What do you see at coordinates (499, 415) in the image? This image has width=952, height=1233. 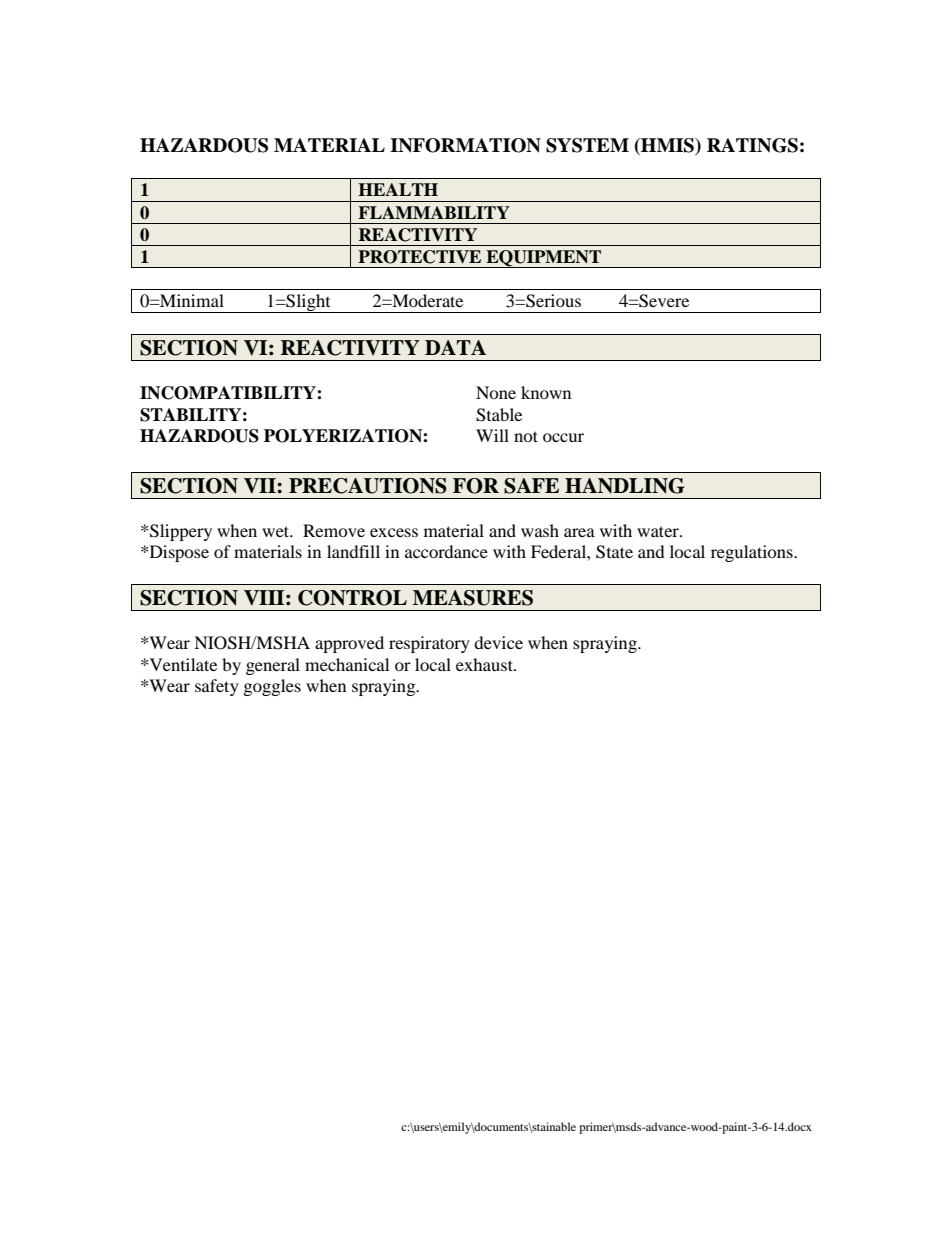 I see `Stable` at bounding box center [499, 415].
